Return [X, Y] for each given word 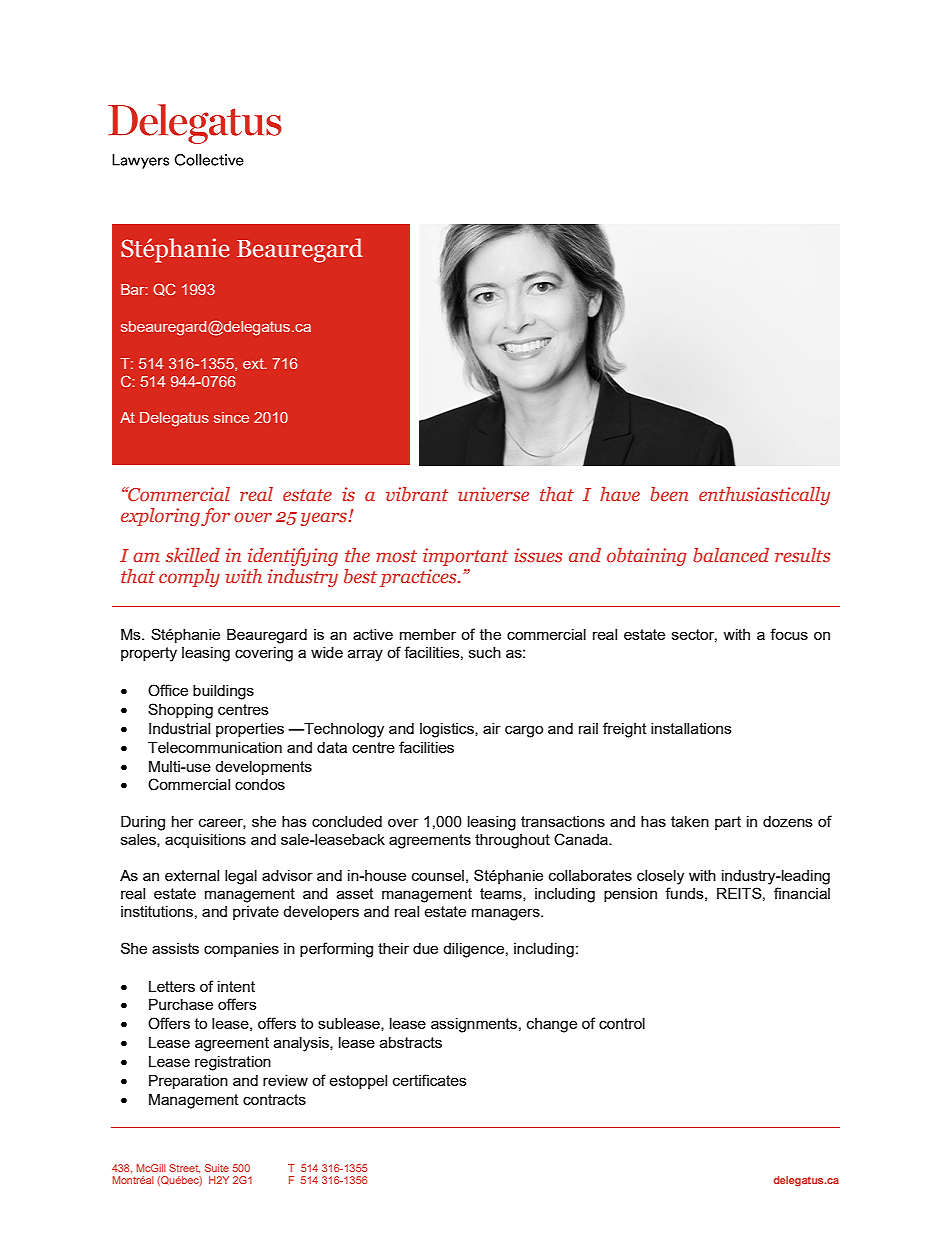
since [231, 417]
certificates [430, 1080]
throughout [512, 841]
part [728, 823]
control [622, 1023]
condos [260, 784]
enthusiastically [764, 496]
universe [493, 494]
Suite [217, 1168]
